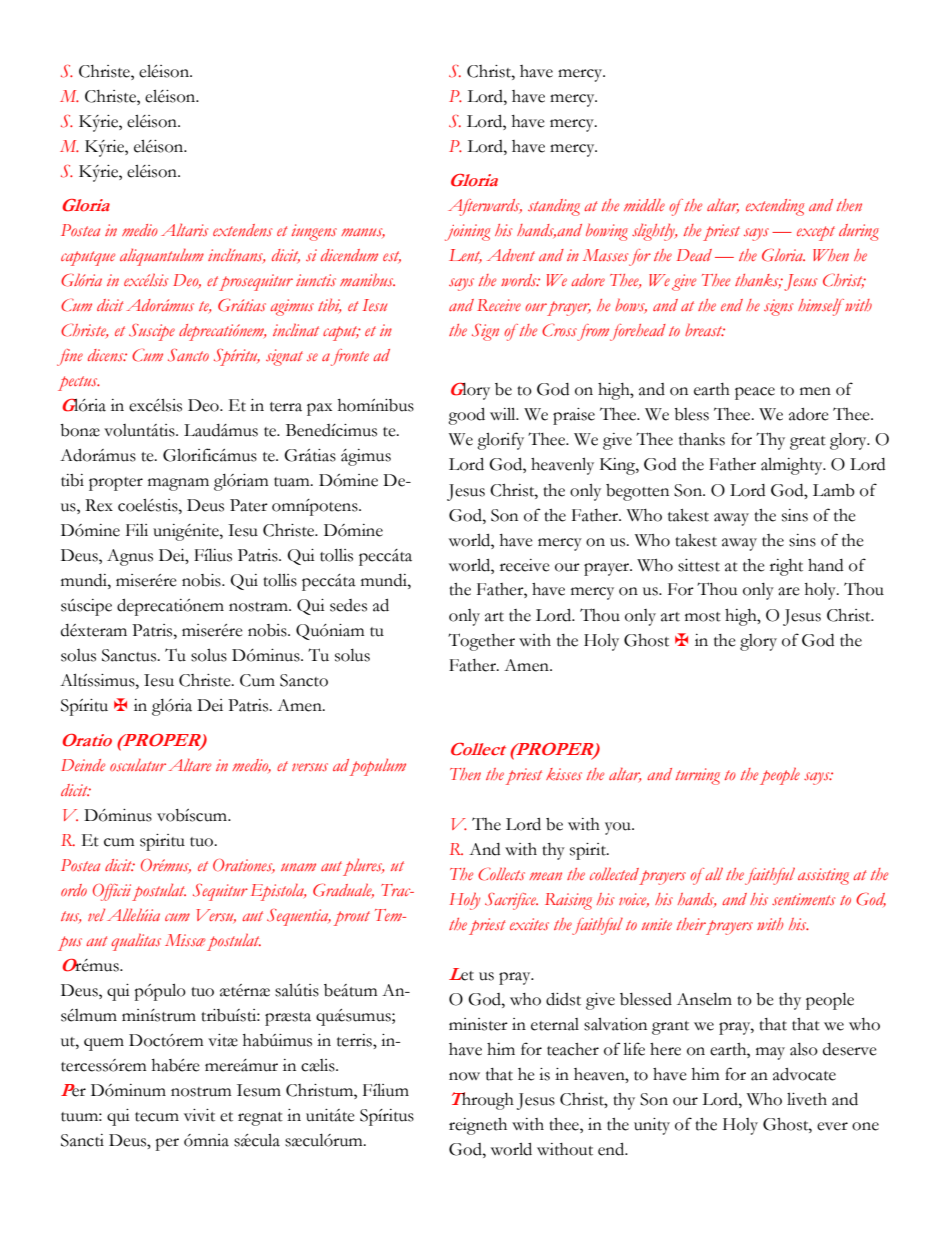 Image resolution: width=952 pixels, height=1233 pixels. Describe the element at coordinates (70, 357) in the image. I see `fine` at that location.
